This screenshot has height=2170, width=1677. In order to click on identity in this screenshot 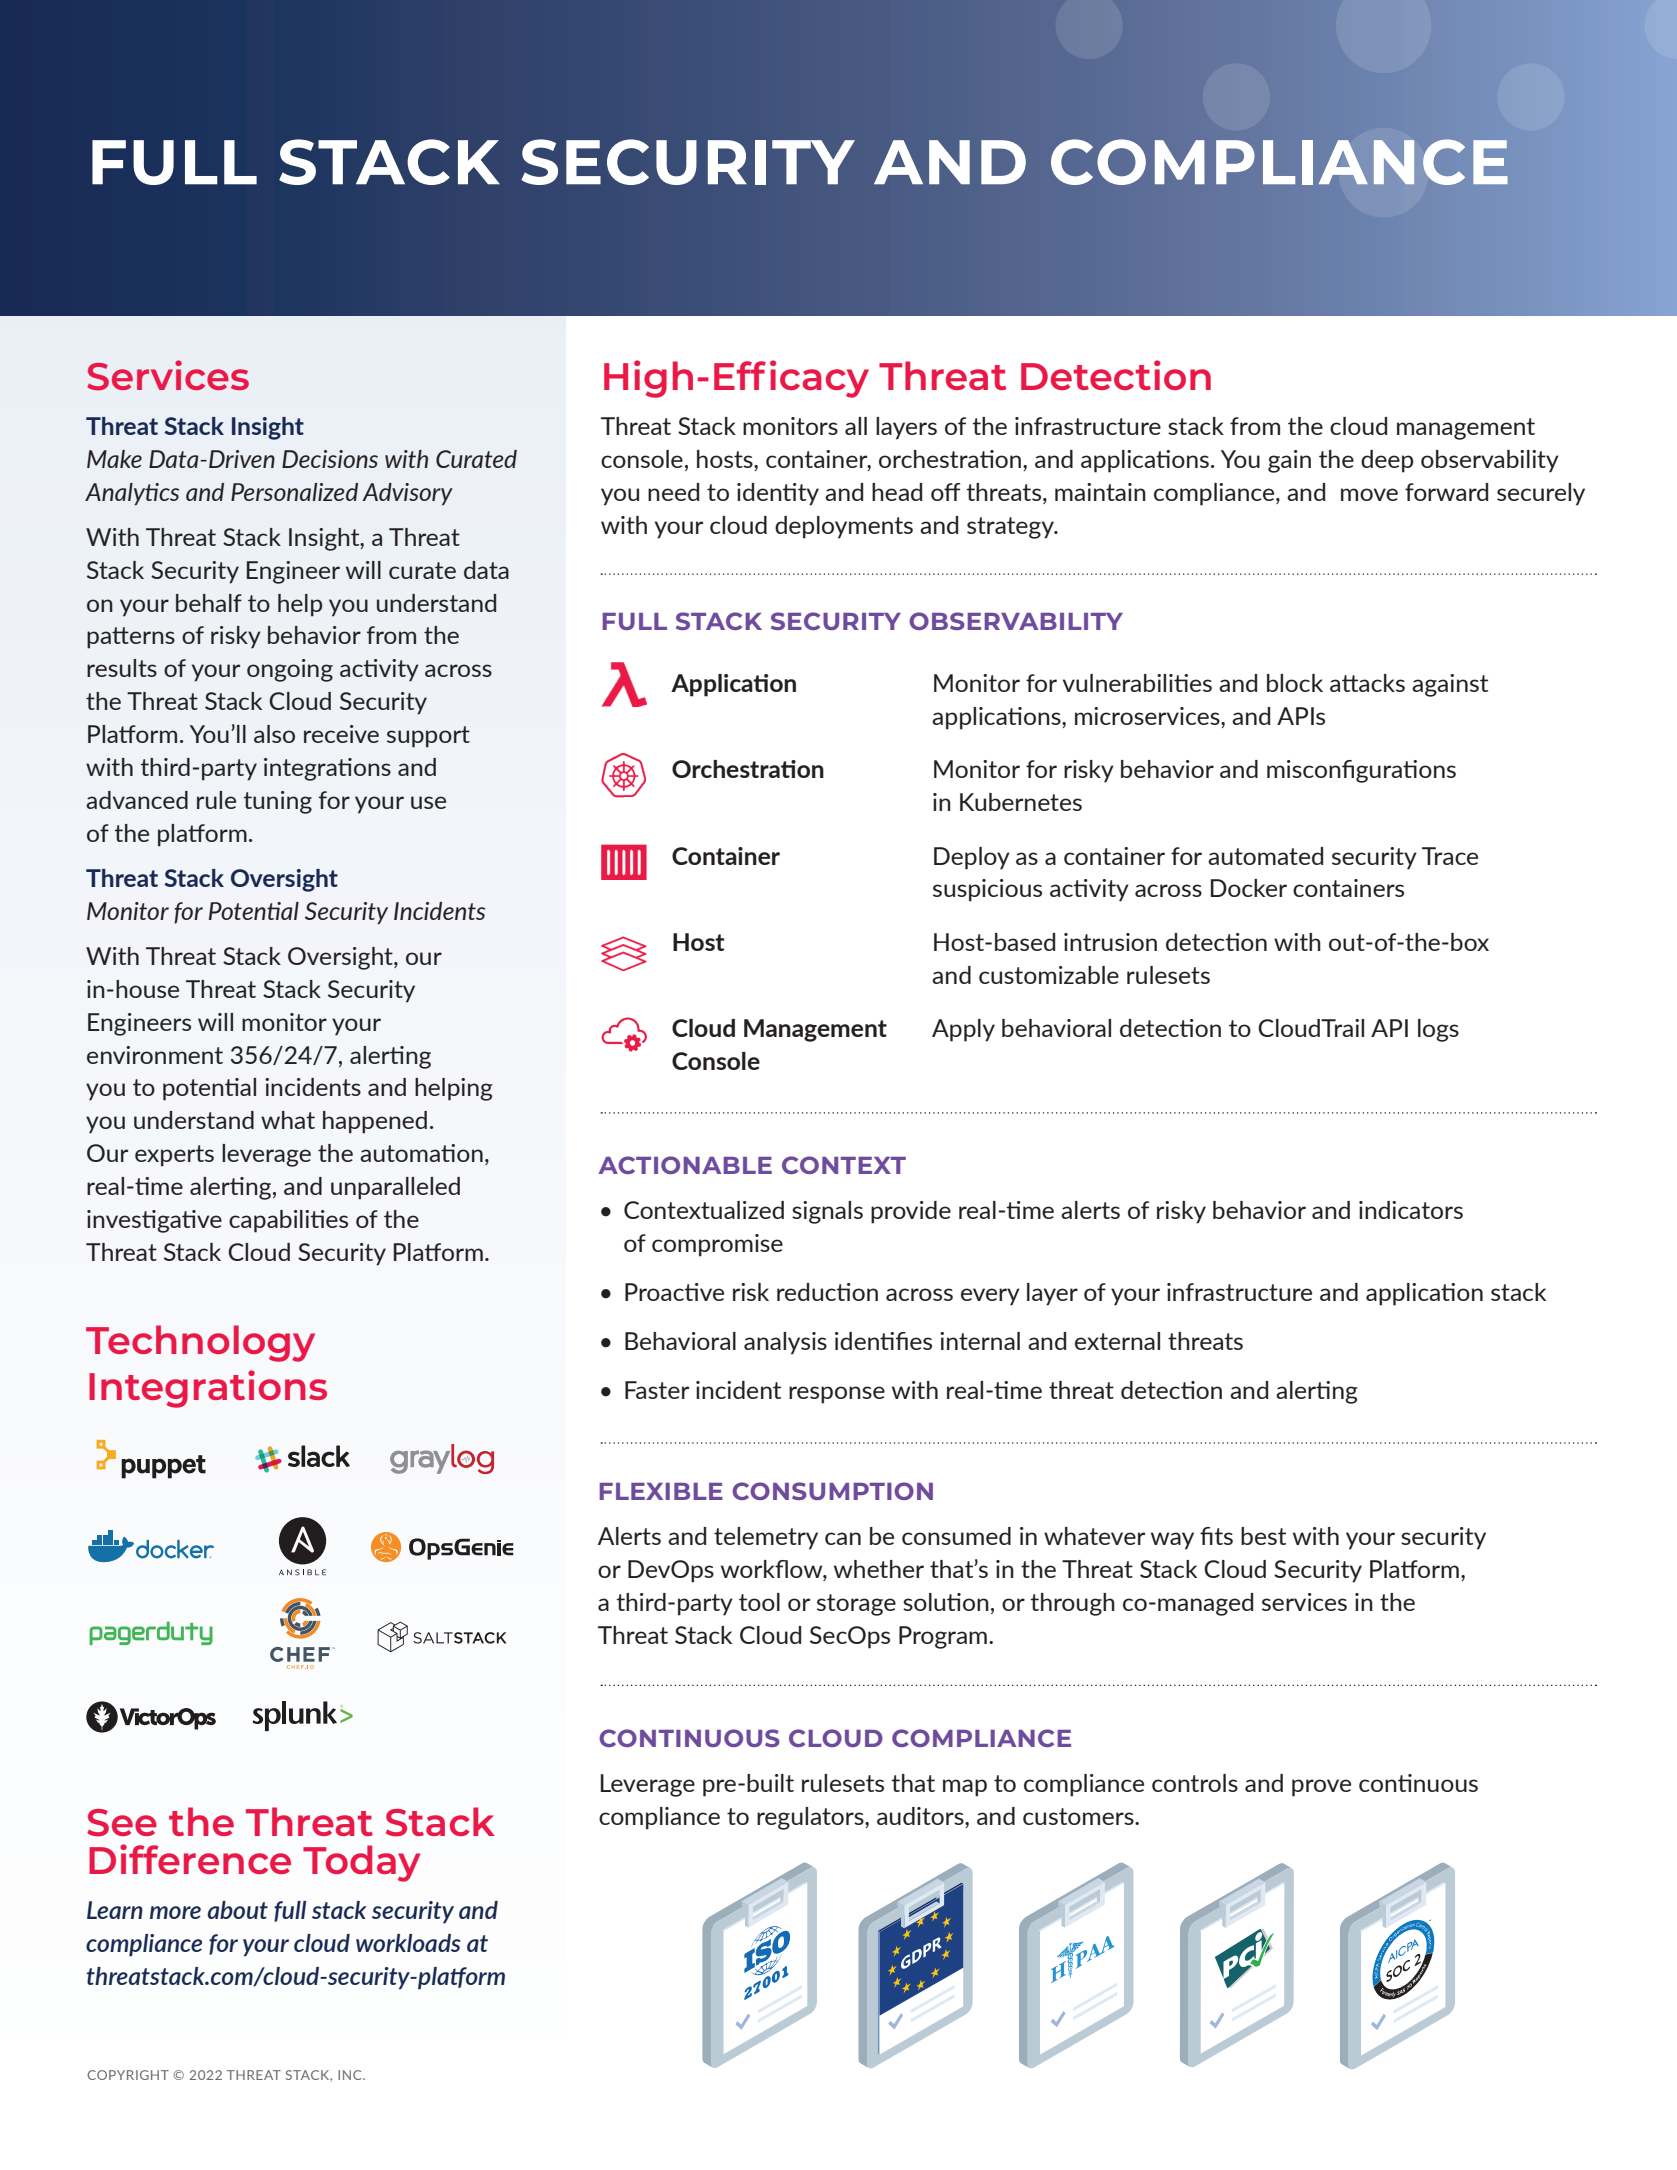, I will do `click(778, 494)`.
